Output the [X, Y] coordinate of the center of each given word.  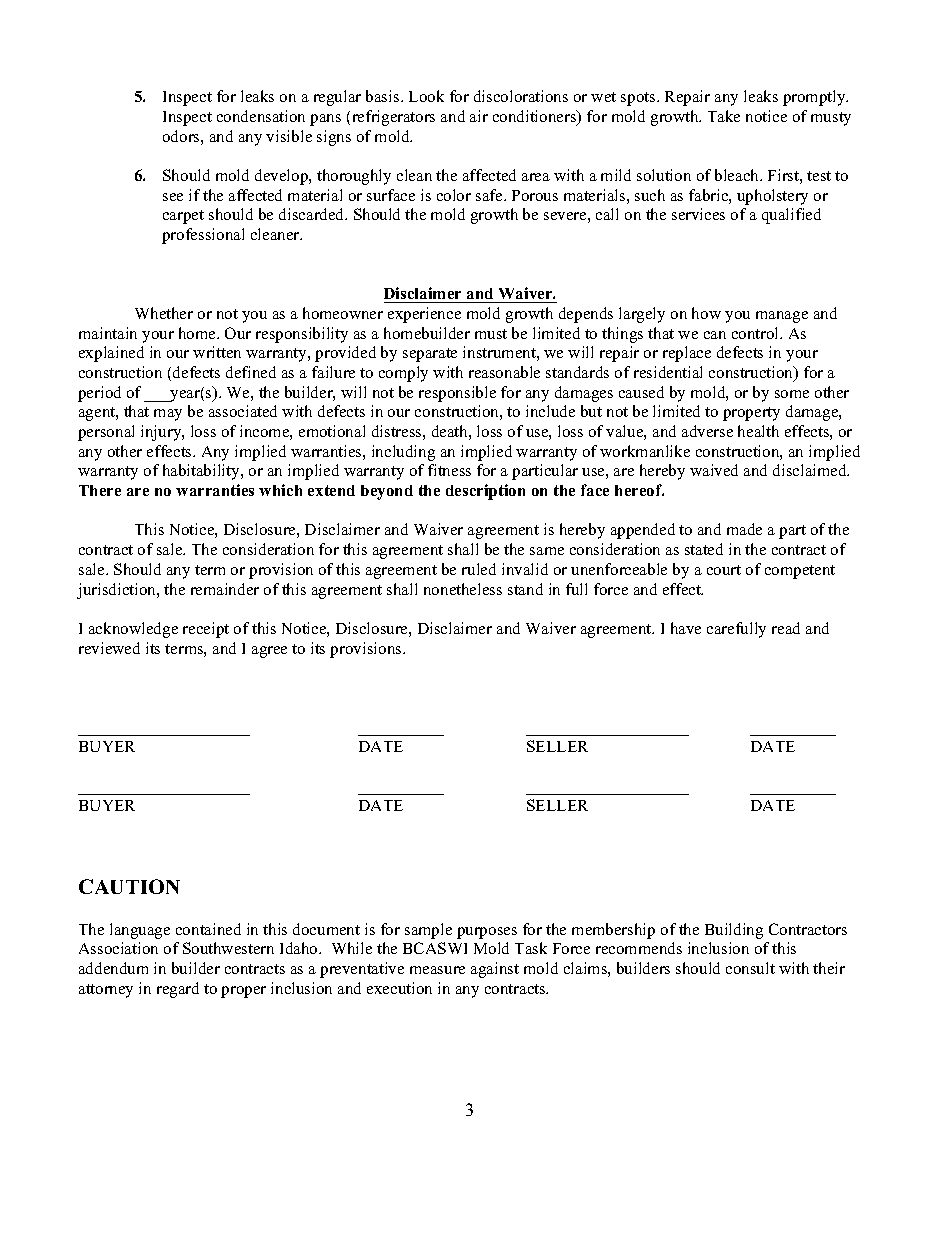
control [757, 333]
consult [750, 968]
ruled [479, 569]
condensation [261, 116]
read [786, 628]
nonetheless [463, 589]
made [744, 529]
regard [178, 990]
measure [437, 970]
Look [426, 96]
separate [430, 355]
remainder [225, 589]
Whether [164, 313]
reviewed [109, 648]
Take [724, 116]
